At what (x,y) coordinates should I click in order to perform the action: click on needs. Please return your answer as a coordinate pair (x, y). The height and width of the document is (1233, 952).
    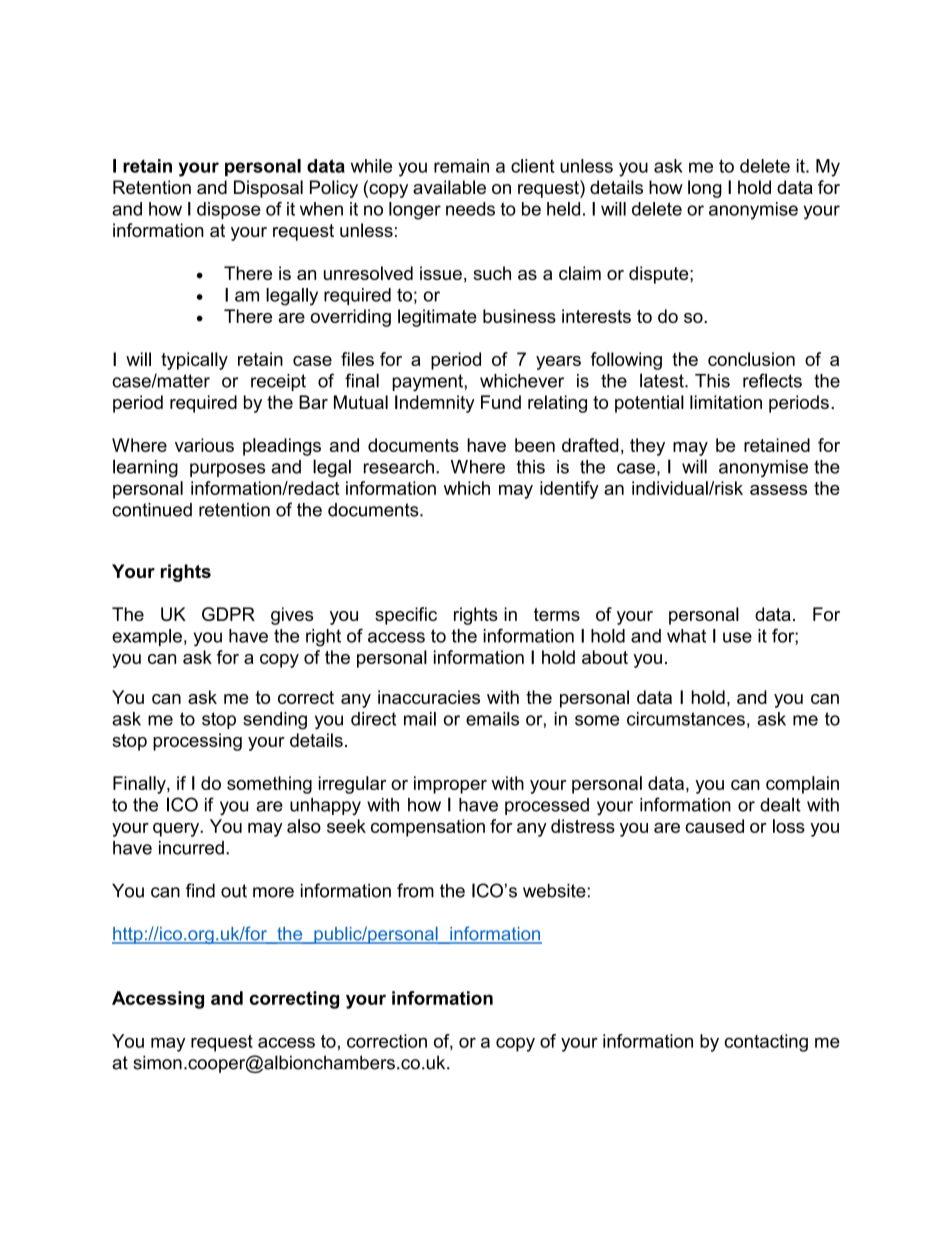
    Looking at the image, I should click on (470, 209).
